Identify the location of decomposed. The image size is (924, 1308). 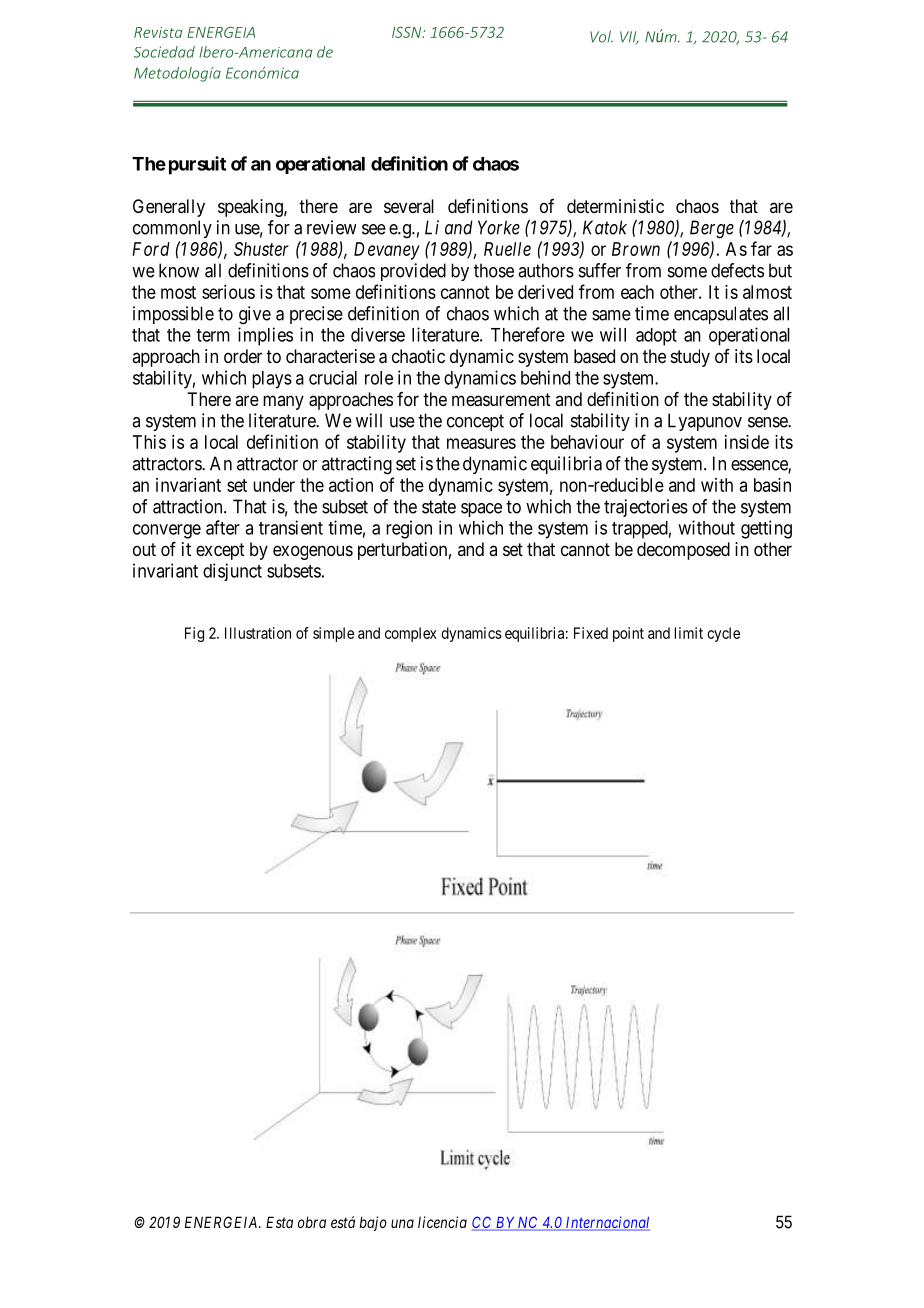
(683, 551).
